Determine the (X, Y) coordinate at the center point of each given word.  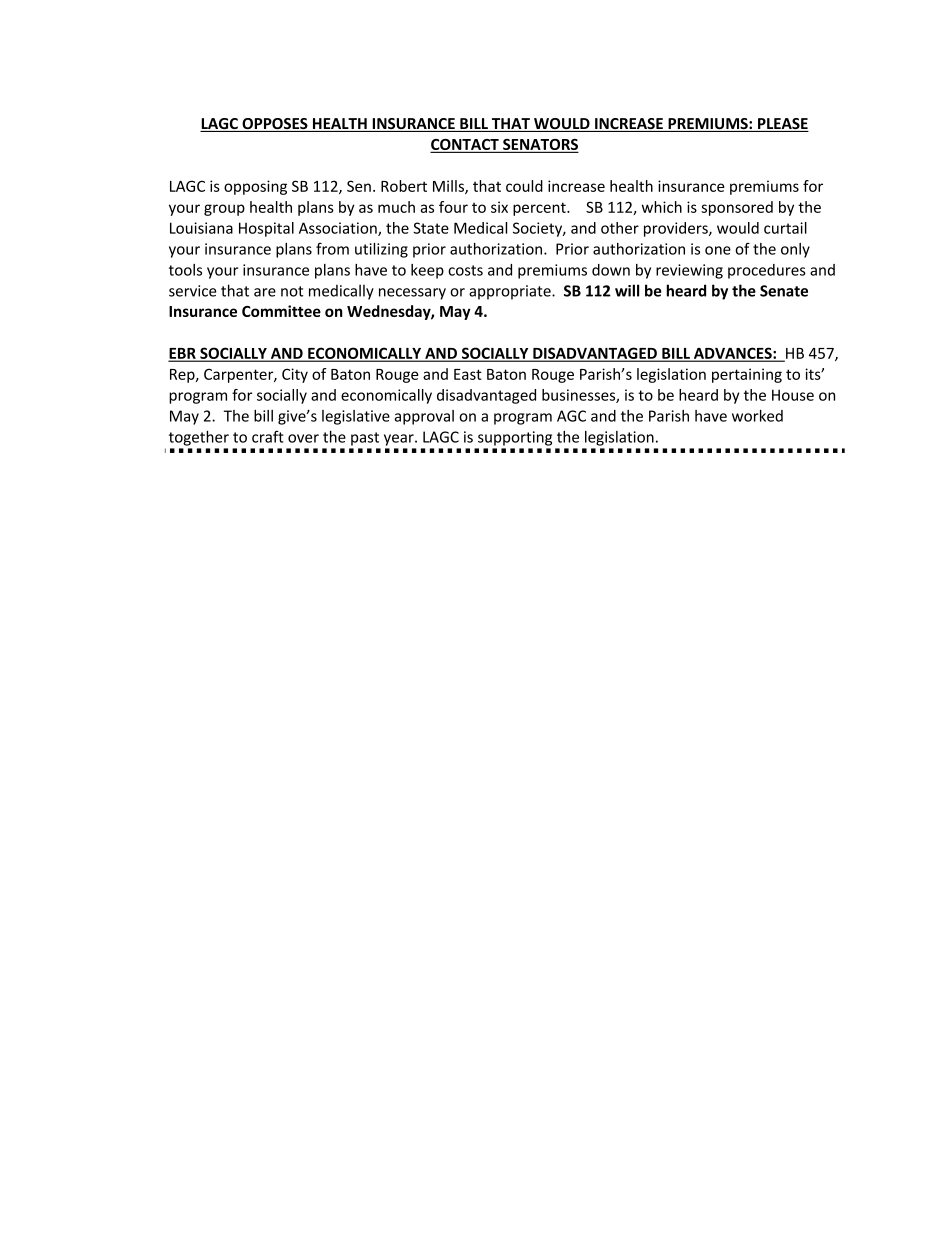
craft (268, 436)
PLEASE (782, 125)
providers (677, 229)
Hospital (266, 229)
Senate (784, 291)
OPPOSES (275, 125)
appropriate (511, 292)
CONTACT (465, 146)
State (431, 228)
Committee (281, 311)
